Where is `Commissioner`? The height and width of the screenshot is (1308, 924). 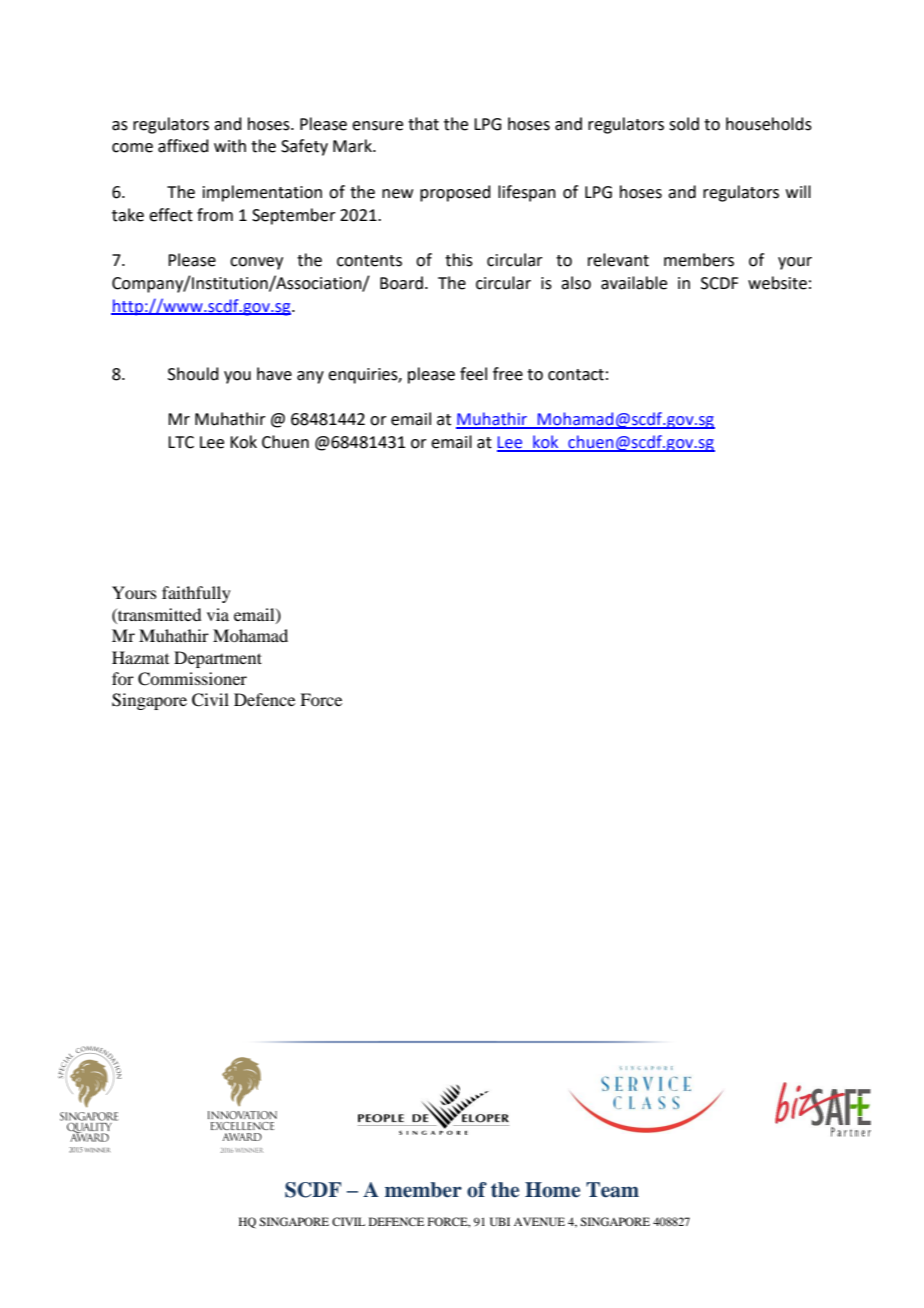 Commissioner is located at coordinates (192, 679).
